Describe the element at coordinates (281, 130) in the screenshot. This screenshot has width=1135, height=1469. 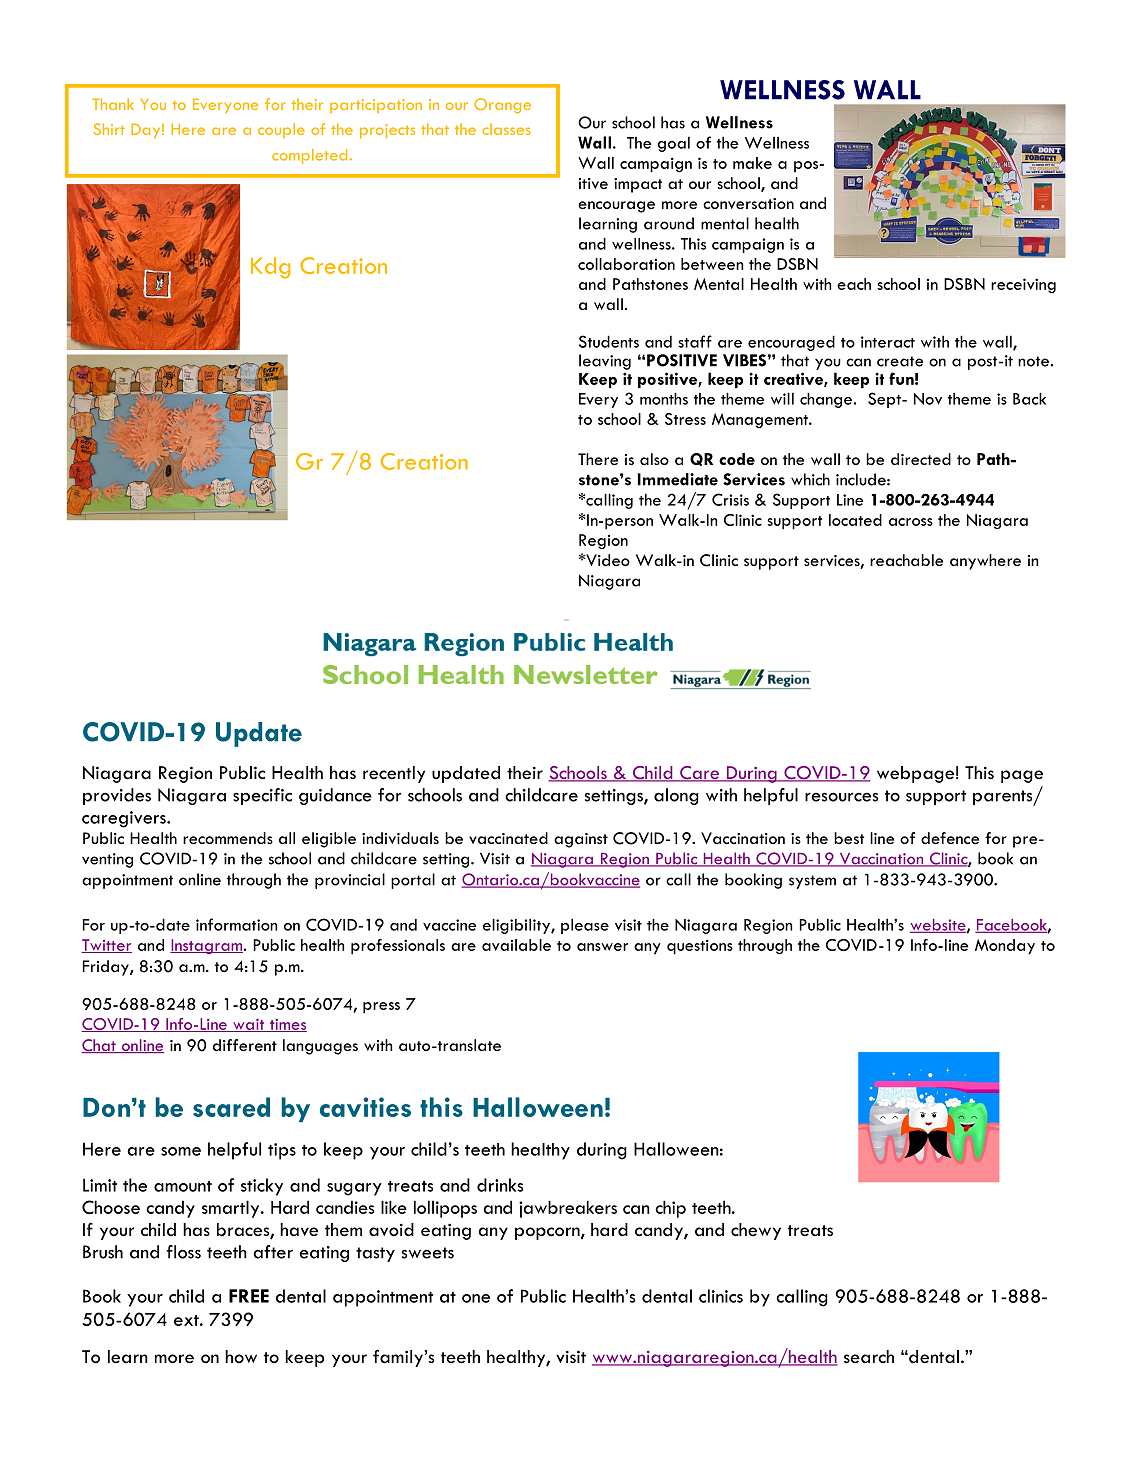
I see `couple` at that location.
